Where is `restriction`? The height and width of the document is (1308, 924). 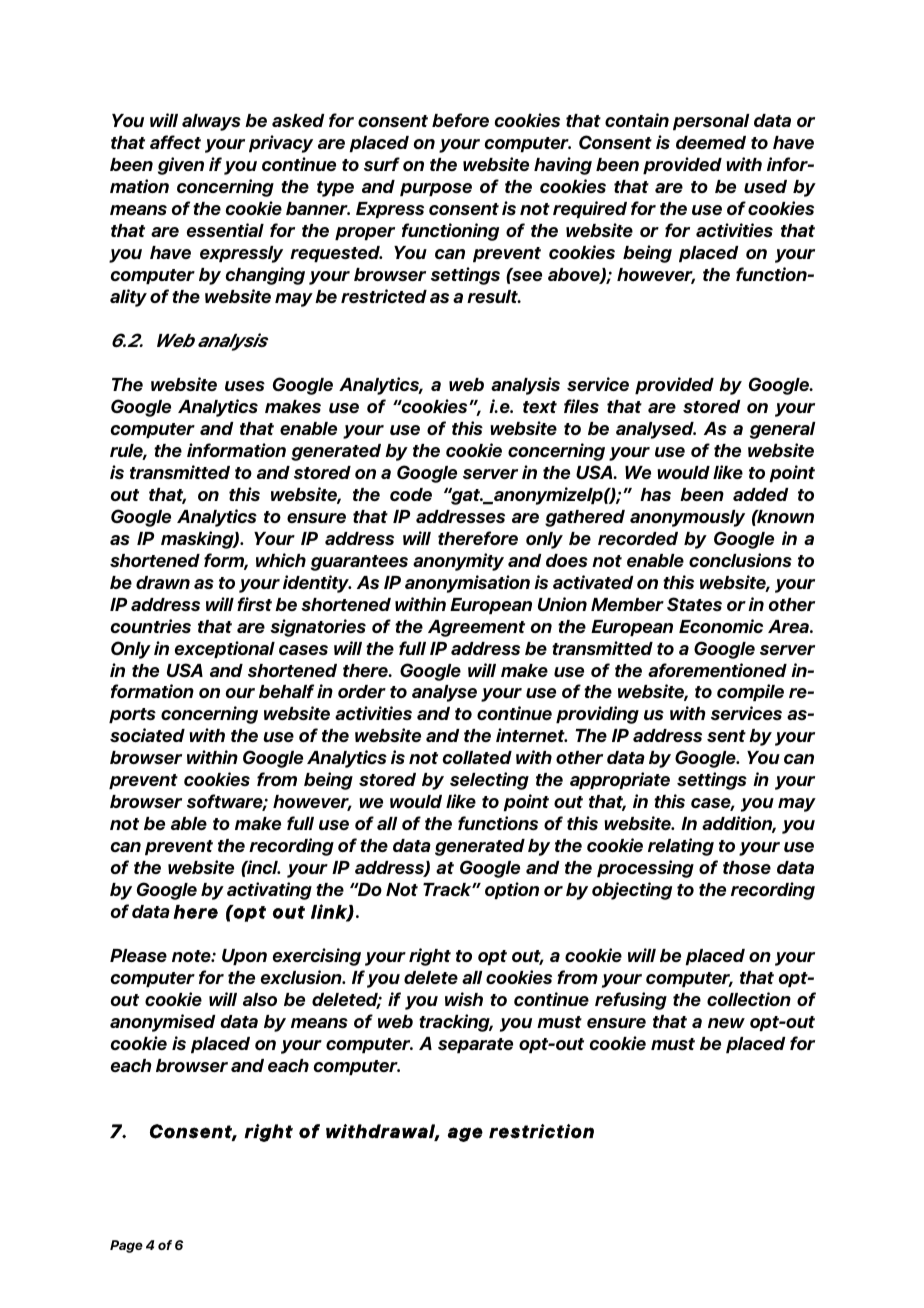
restriction is located at coordinates (541, 1131).
